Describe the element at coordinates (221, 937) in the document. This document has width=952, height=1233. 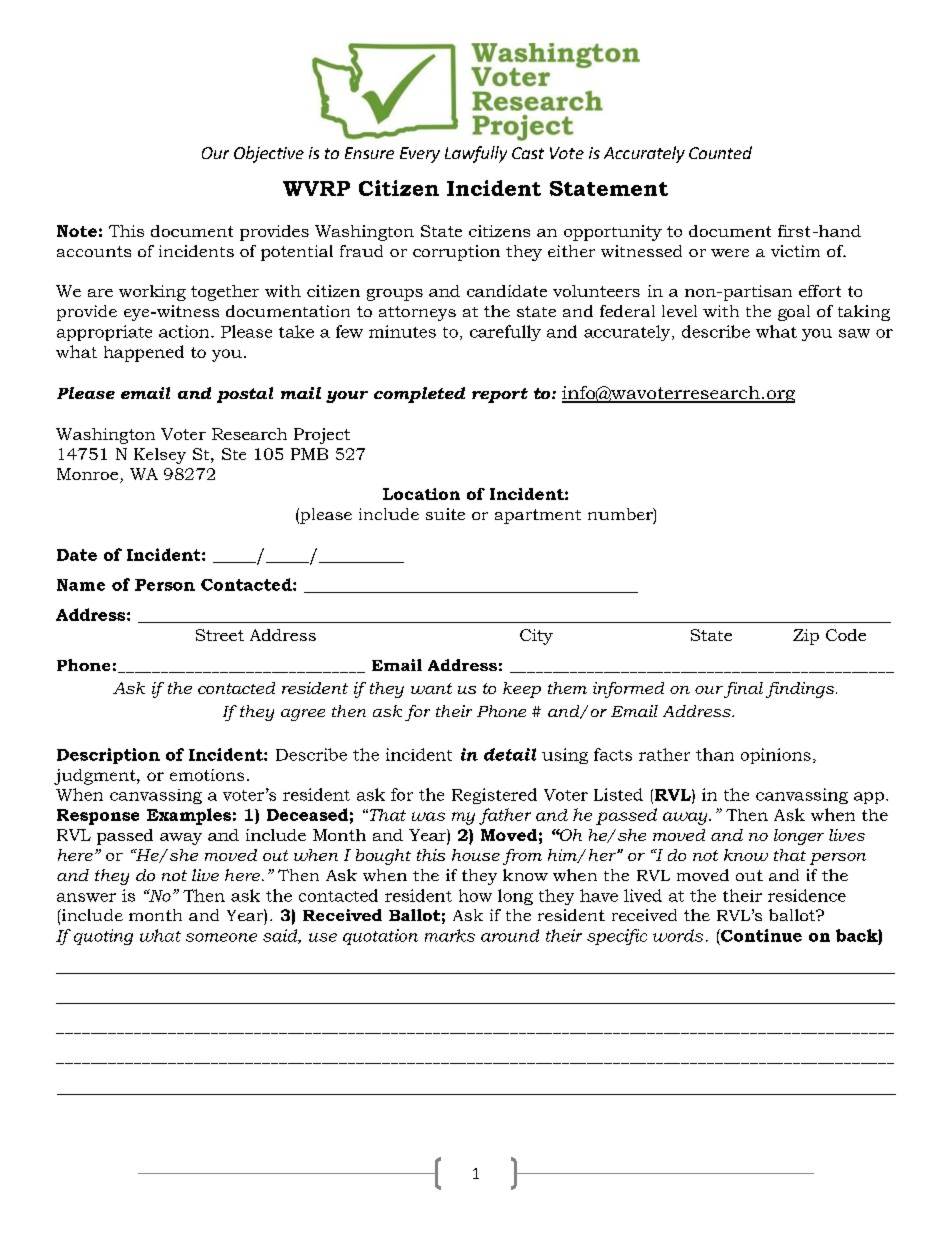
I see `someone` at that location.
